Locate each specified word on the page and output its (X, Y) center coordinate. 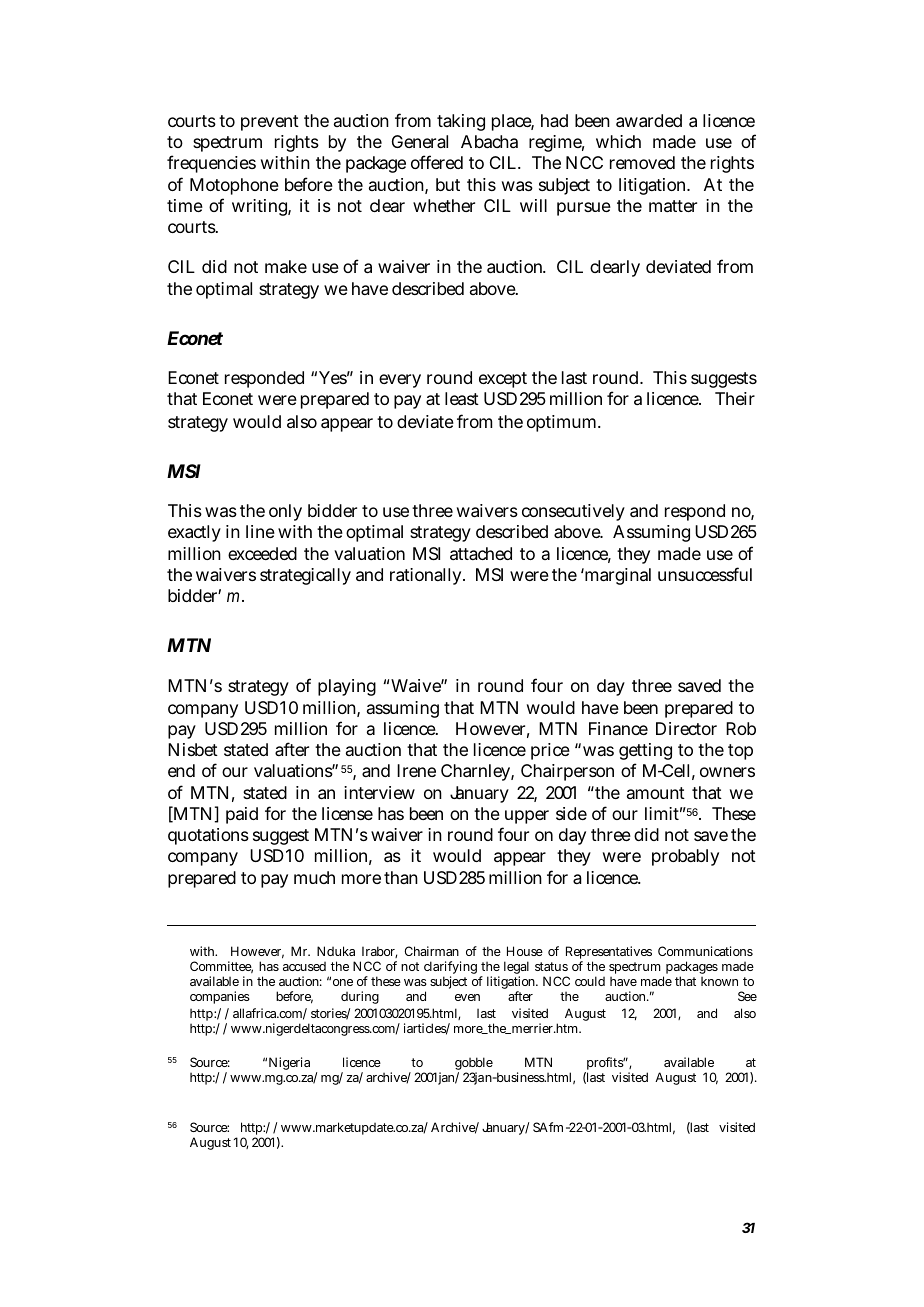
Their (735, 398)
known (719, 981)
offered (437, 162)
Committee (221, 967)
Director (686, 728)
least (462, 398)
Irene (416, 770)
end (181, 770)
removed (642, 162)
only (285, 512)
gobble (474, 1065)
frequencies (211, 164)
